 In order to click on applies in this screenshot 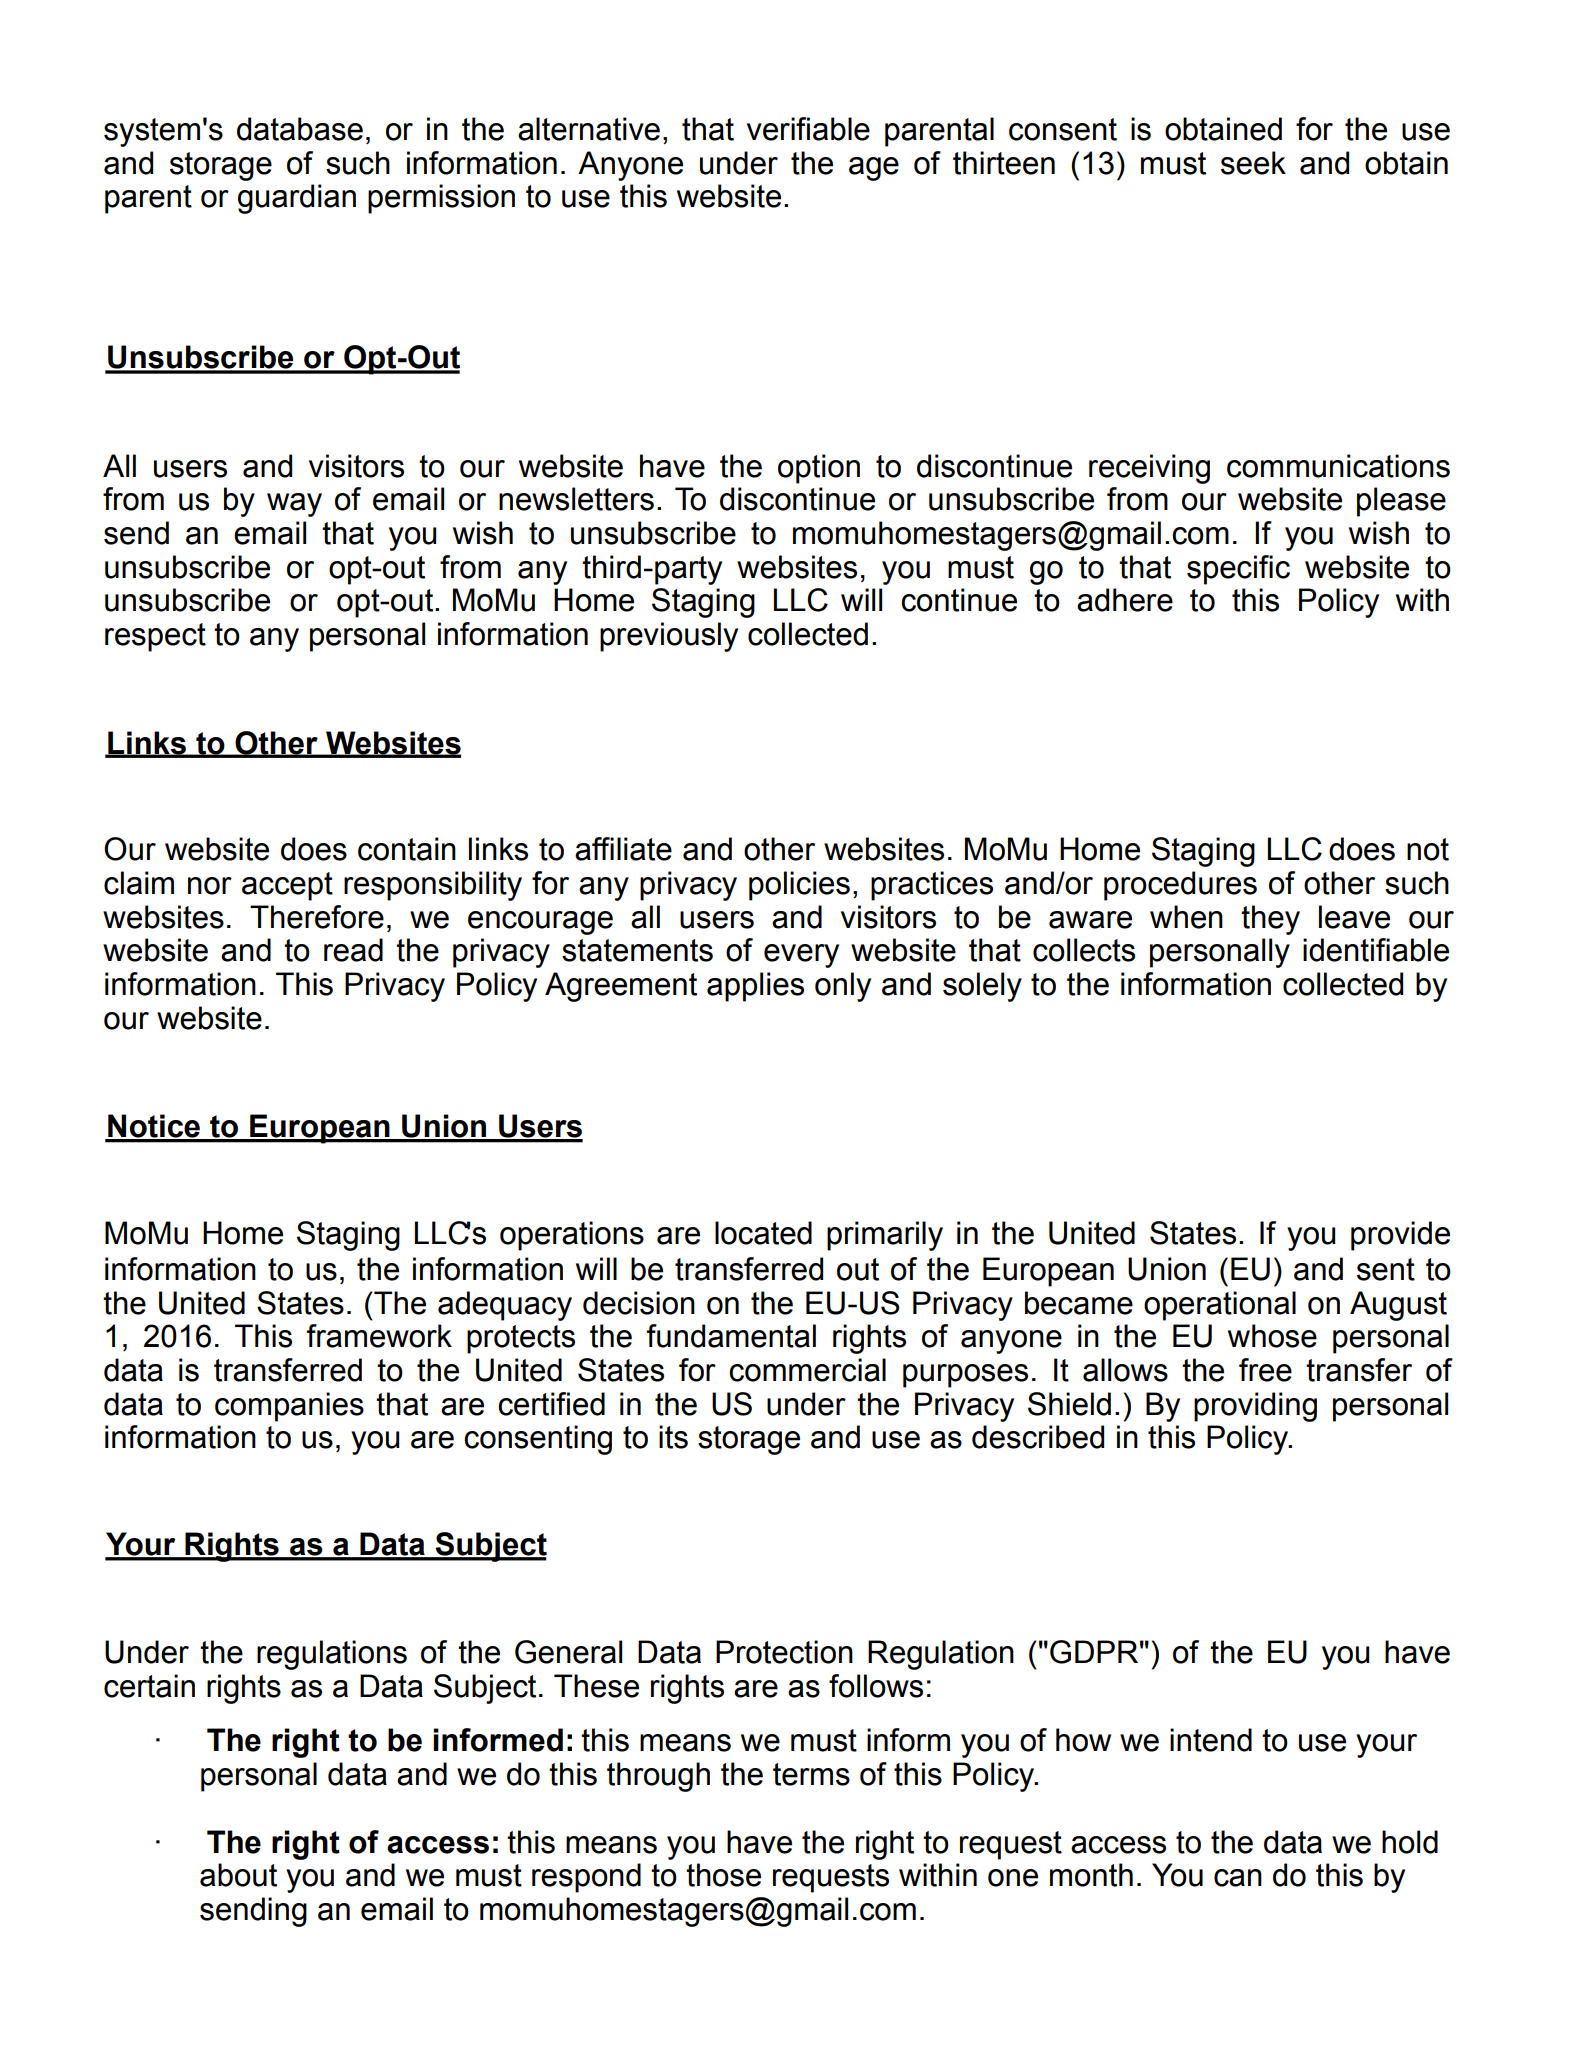, I will do `click(755, 987)`.
